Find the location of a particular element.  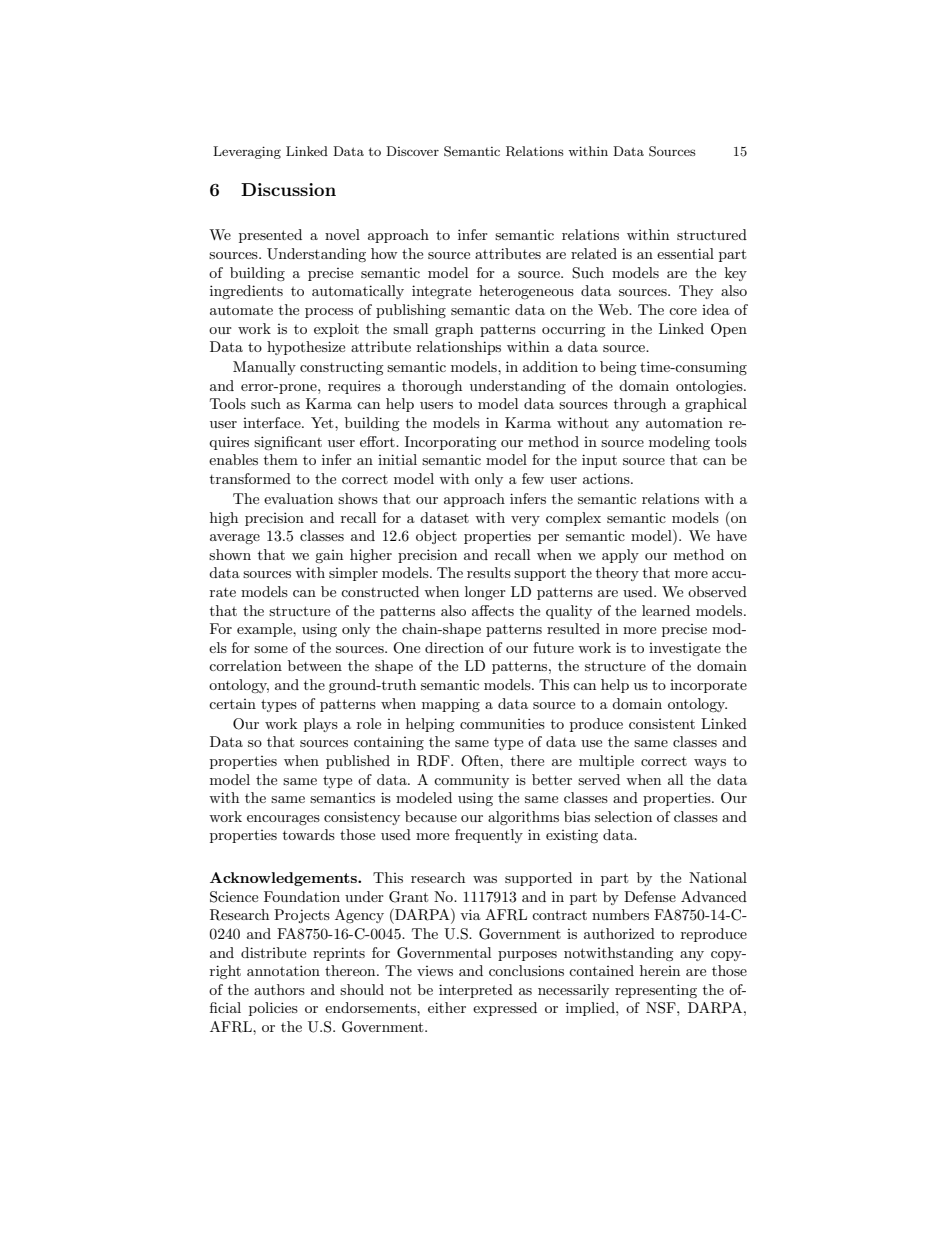

automation is located at coordinates (684, 422).
